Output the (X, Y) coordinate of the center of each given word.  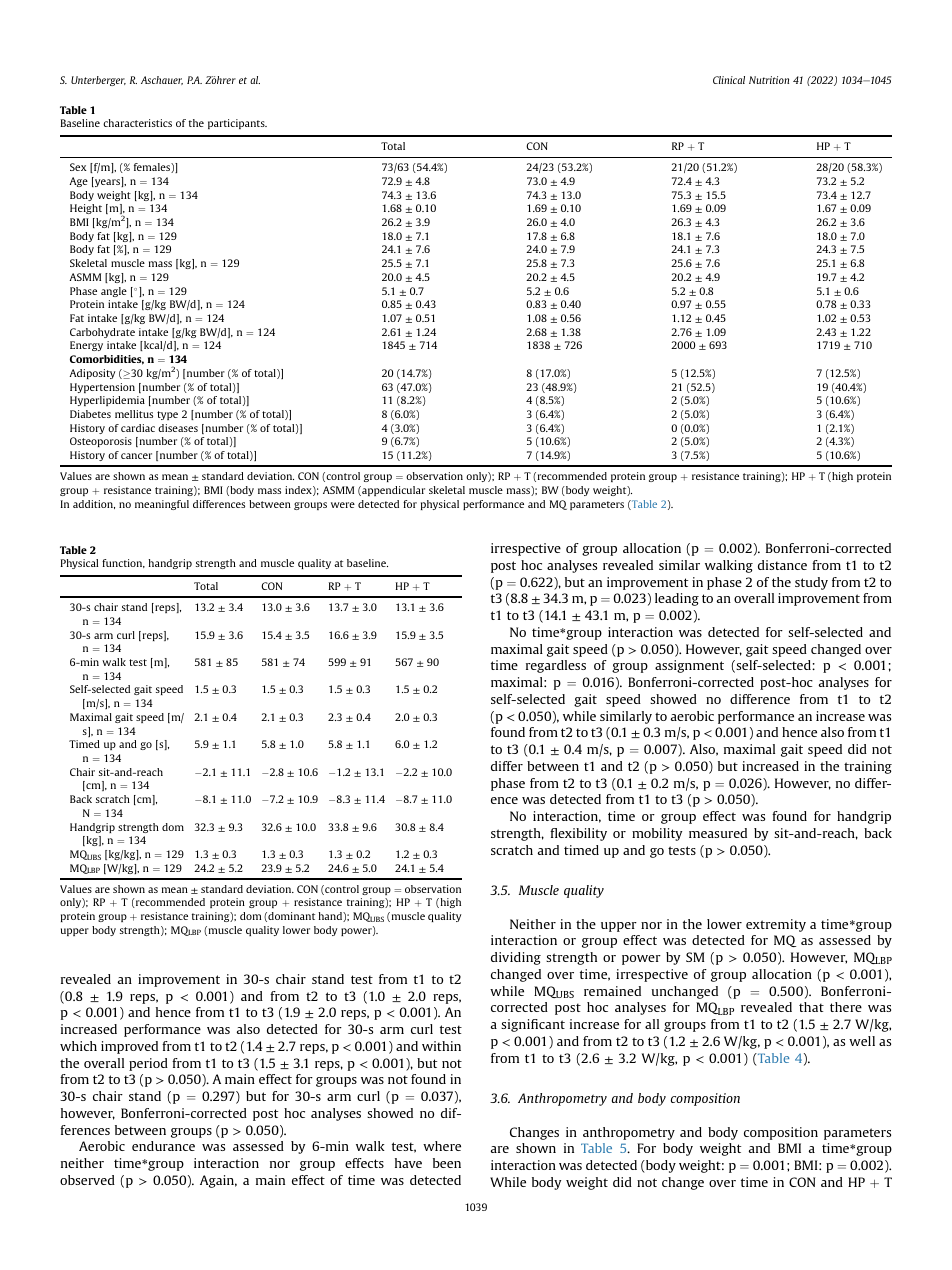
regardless (556, 666)
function (123, 563)
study (811, 583)
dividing (516, 958)
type (167, 415)
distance (782, 565)
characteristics (137, 123)
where (442, 1146)
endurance (163, 1146)
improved (129, 1047)
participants (237, 124)
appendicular (392, 491)
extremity (776, 925)
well (862, 1041)
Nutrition (769, 80)
